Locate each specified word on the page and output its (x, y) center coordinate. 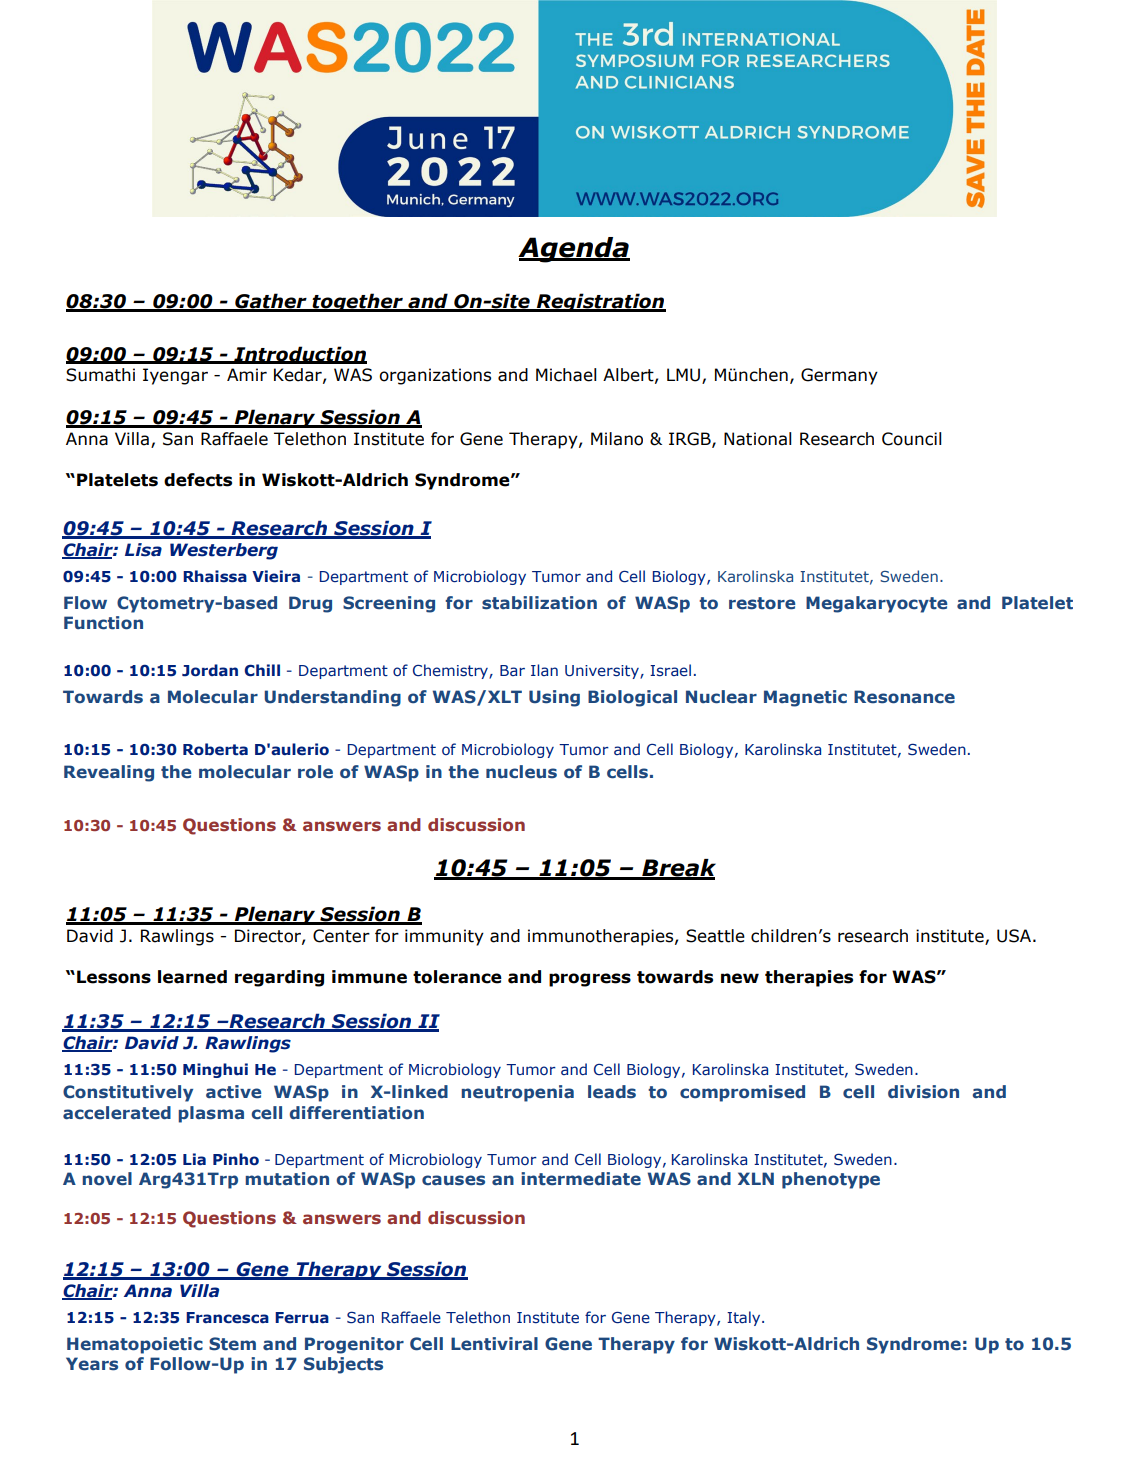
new (740, 978)
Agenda (574, 250)
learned (192, 977)
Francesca (227, 1318)
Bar (512, 670)
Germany (839, 376)
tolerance (457, 977)
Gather (271, 302)
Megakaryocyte (876, 604)
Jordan (210, 670)
